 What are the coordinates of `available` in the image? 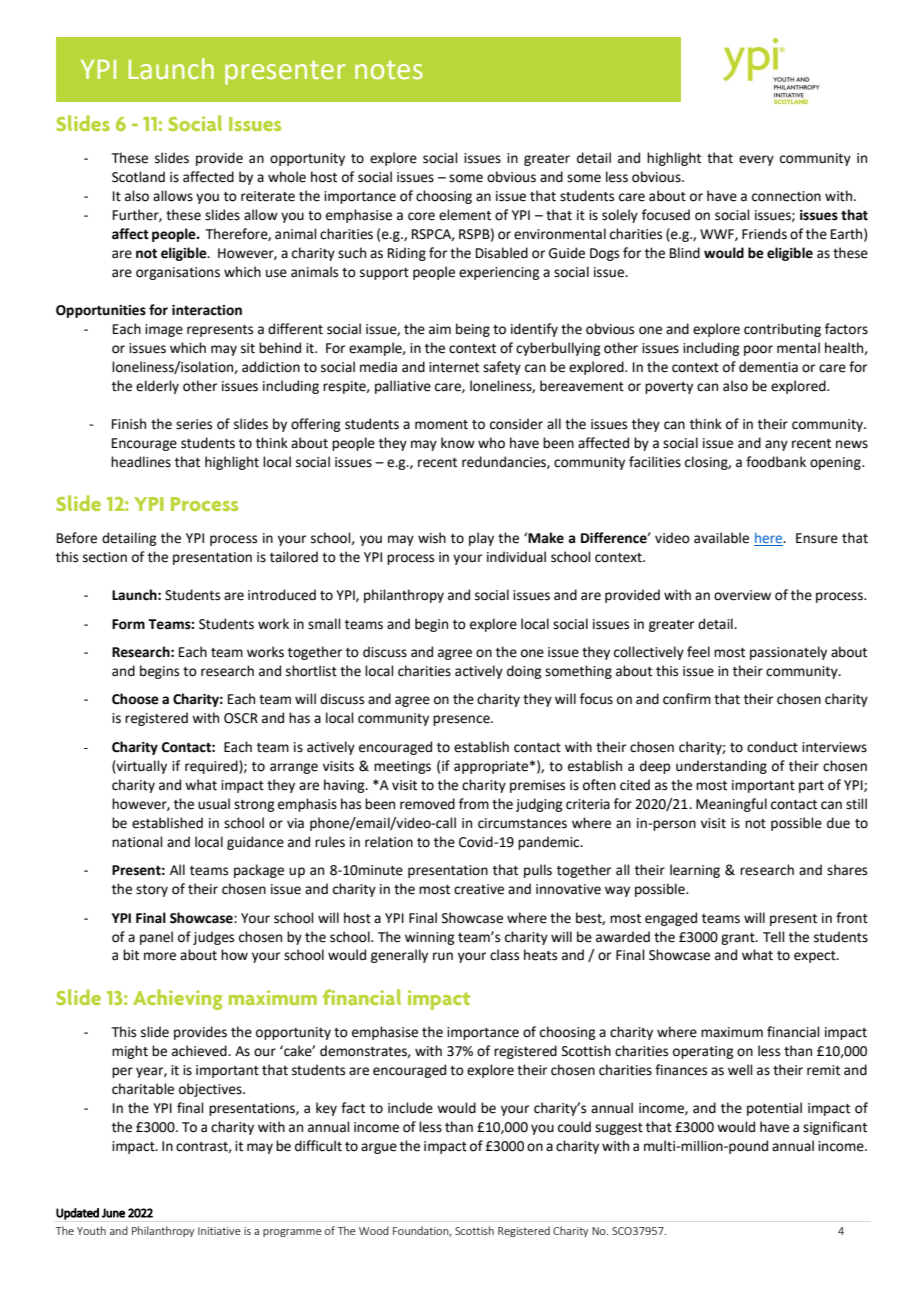 It's located at (721, 538).
